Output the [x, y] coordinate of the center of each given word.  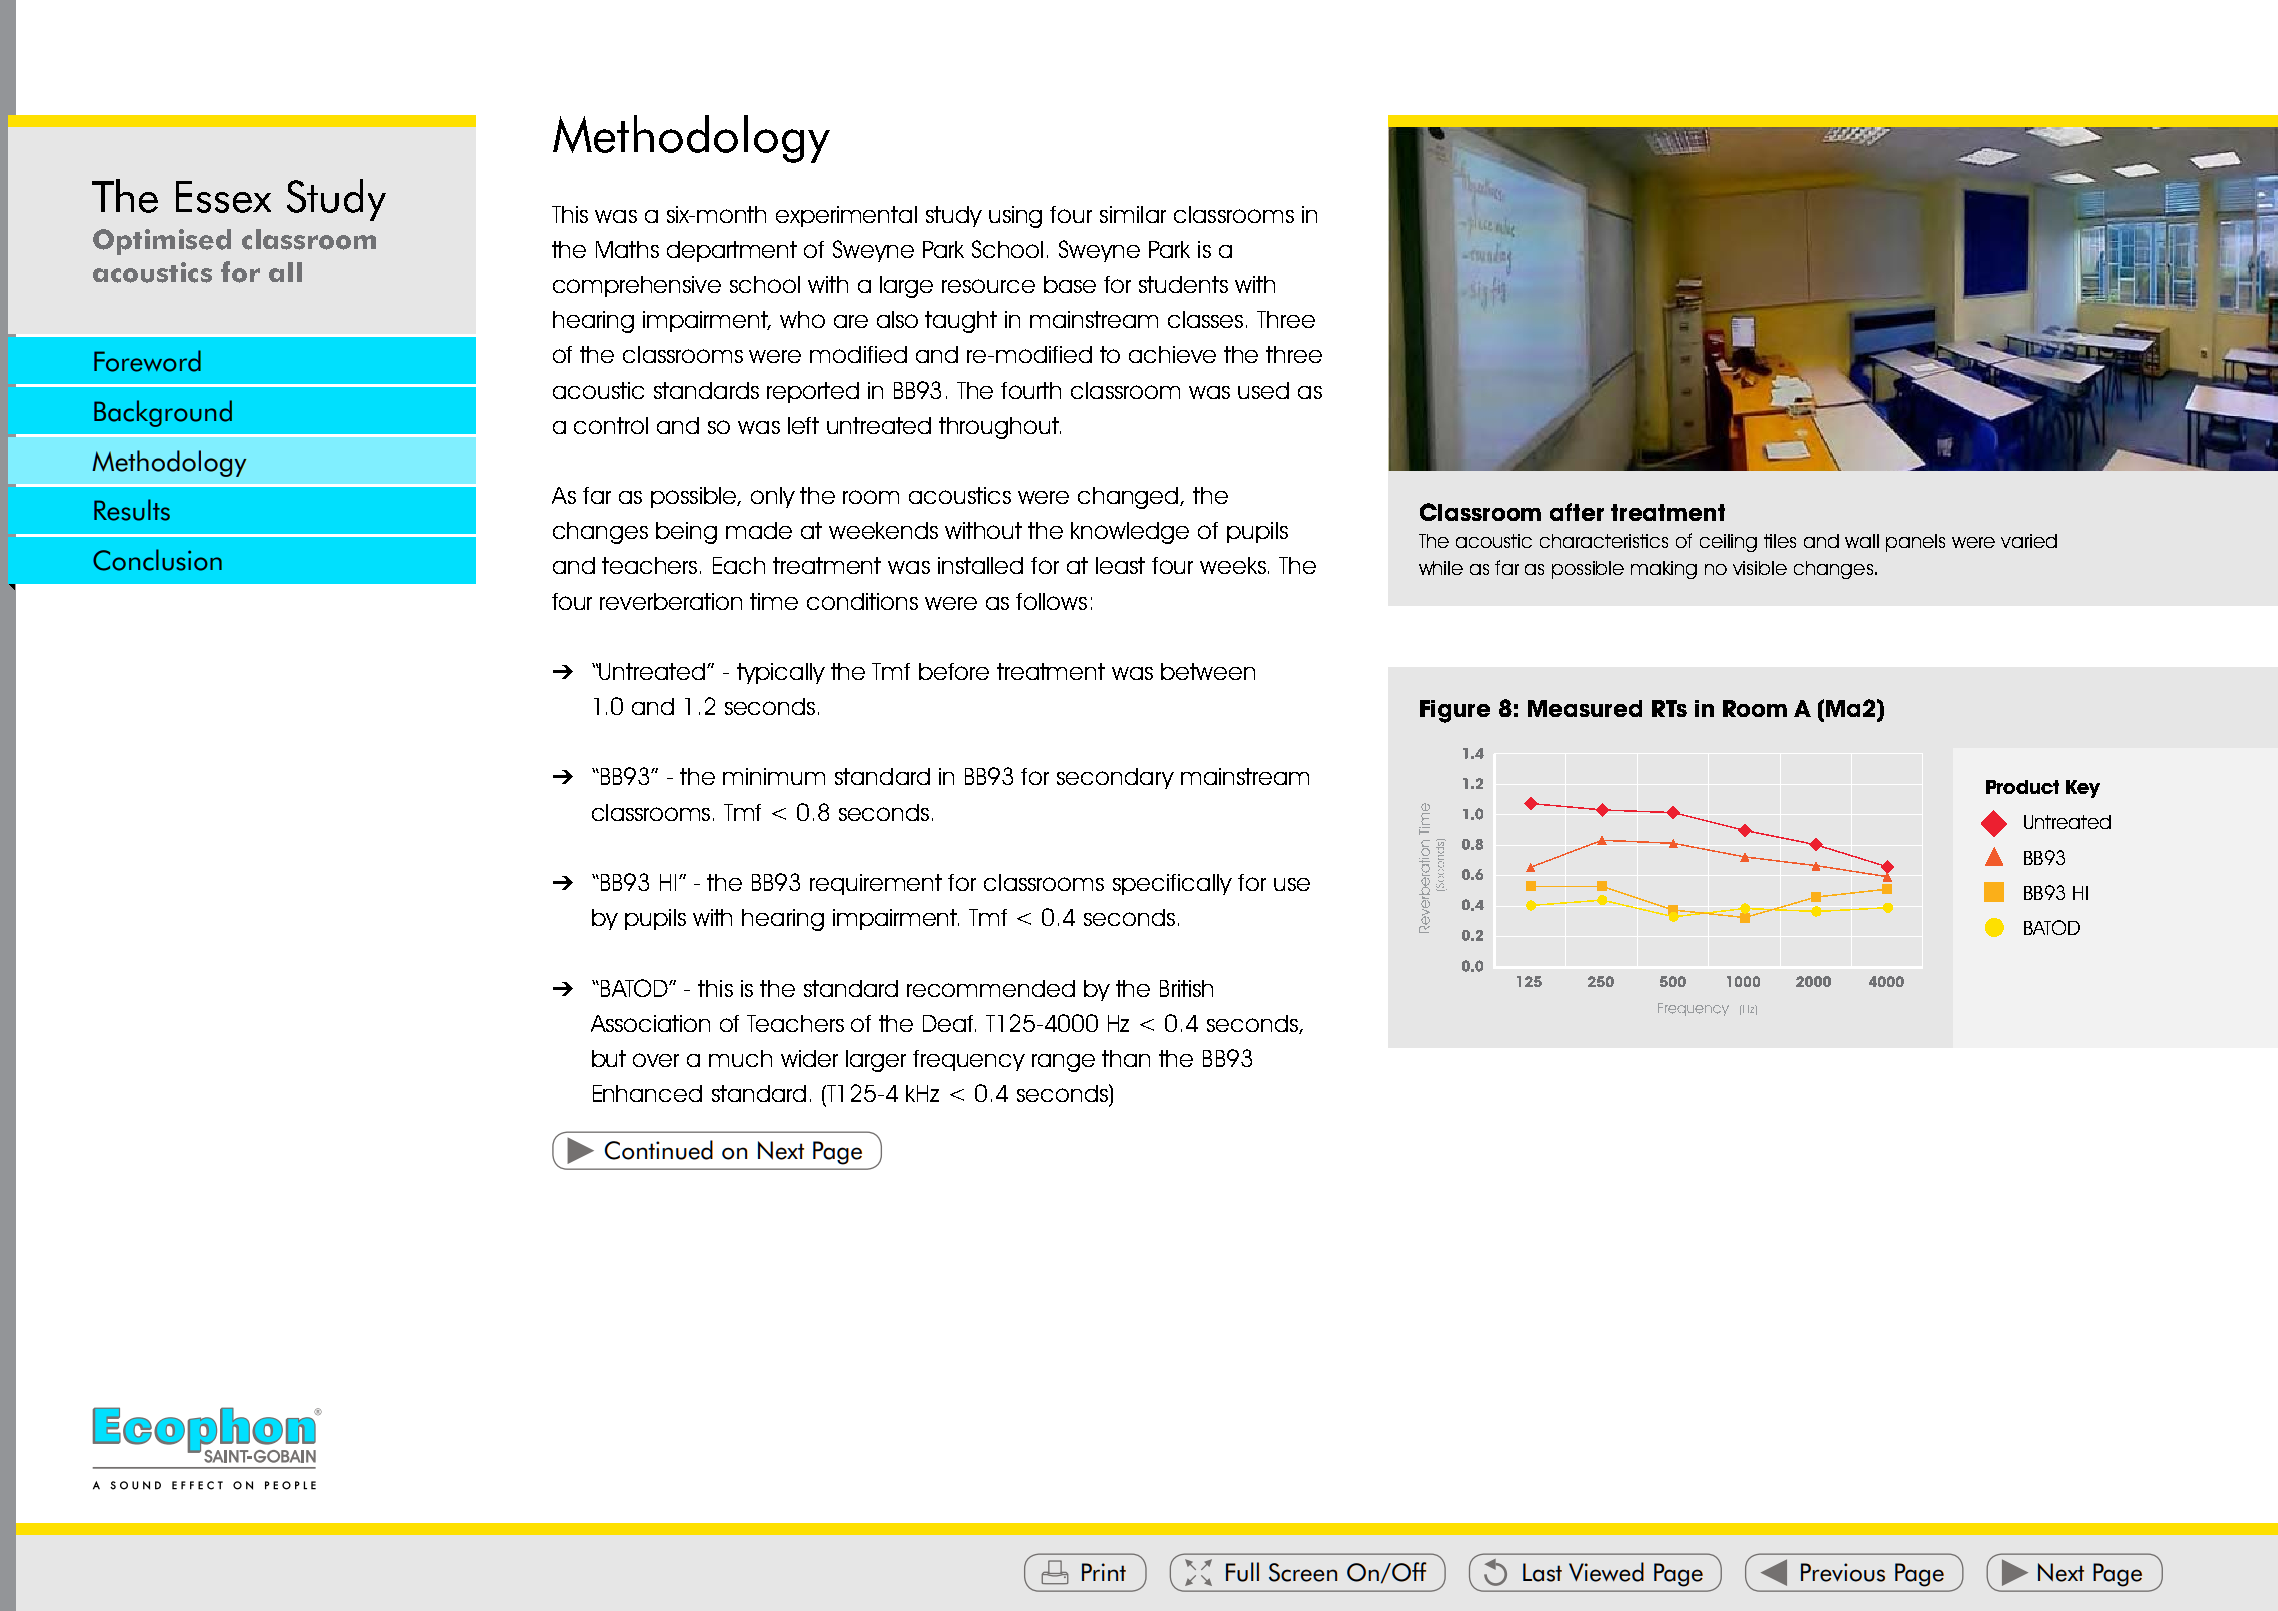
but [609, 1058]
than [1126, 1058]
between [1208, 671]
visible [1760, 568]
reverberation [671, 601]
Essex [223, 197]
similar [1133, 214]
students [1183, 284]
